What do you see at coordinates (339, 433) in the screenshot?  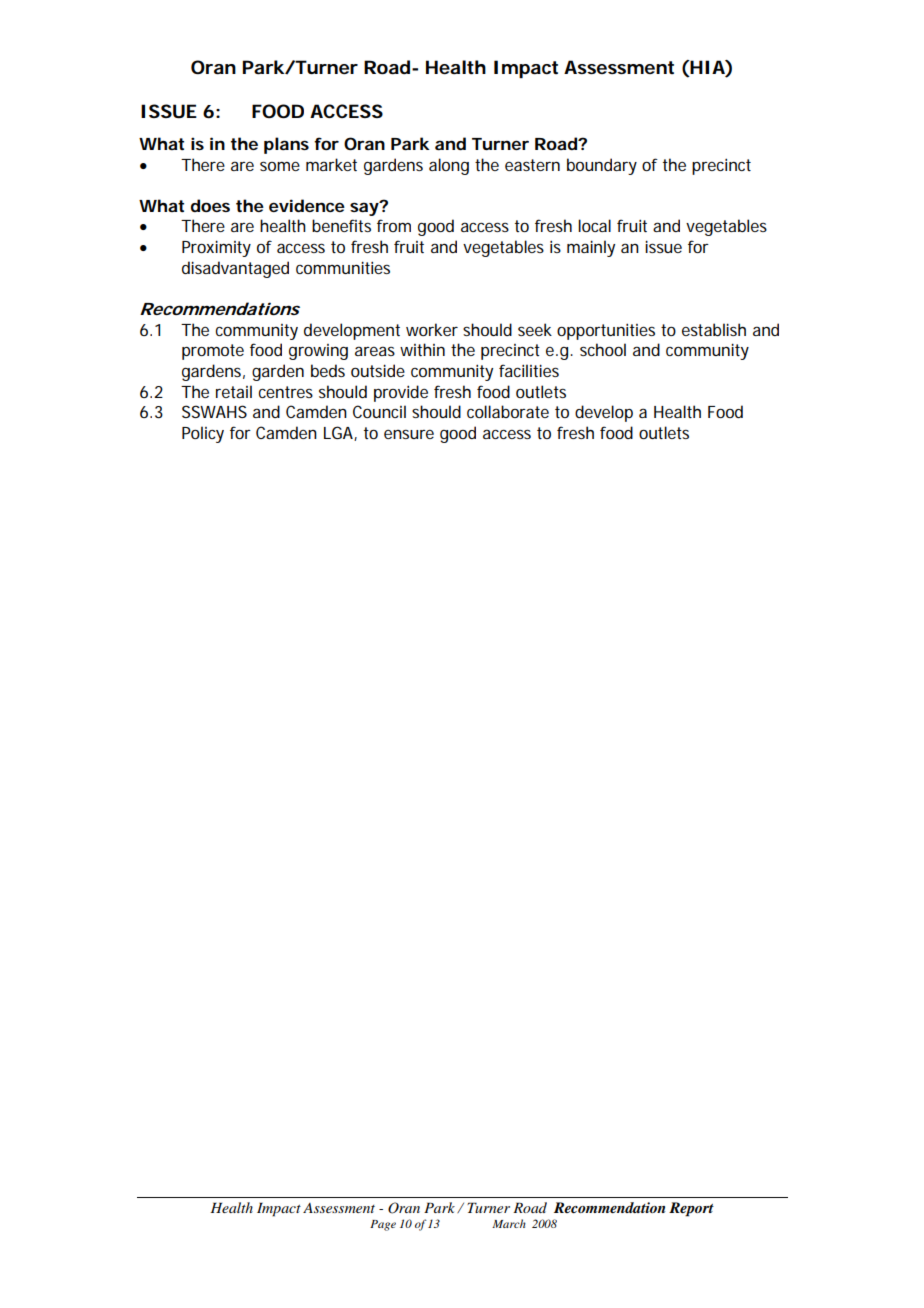 I see `LGA` at bounding box center [339, 433].
